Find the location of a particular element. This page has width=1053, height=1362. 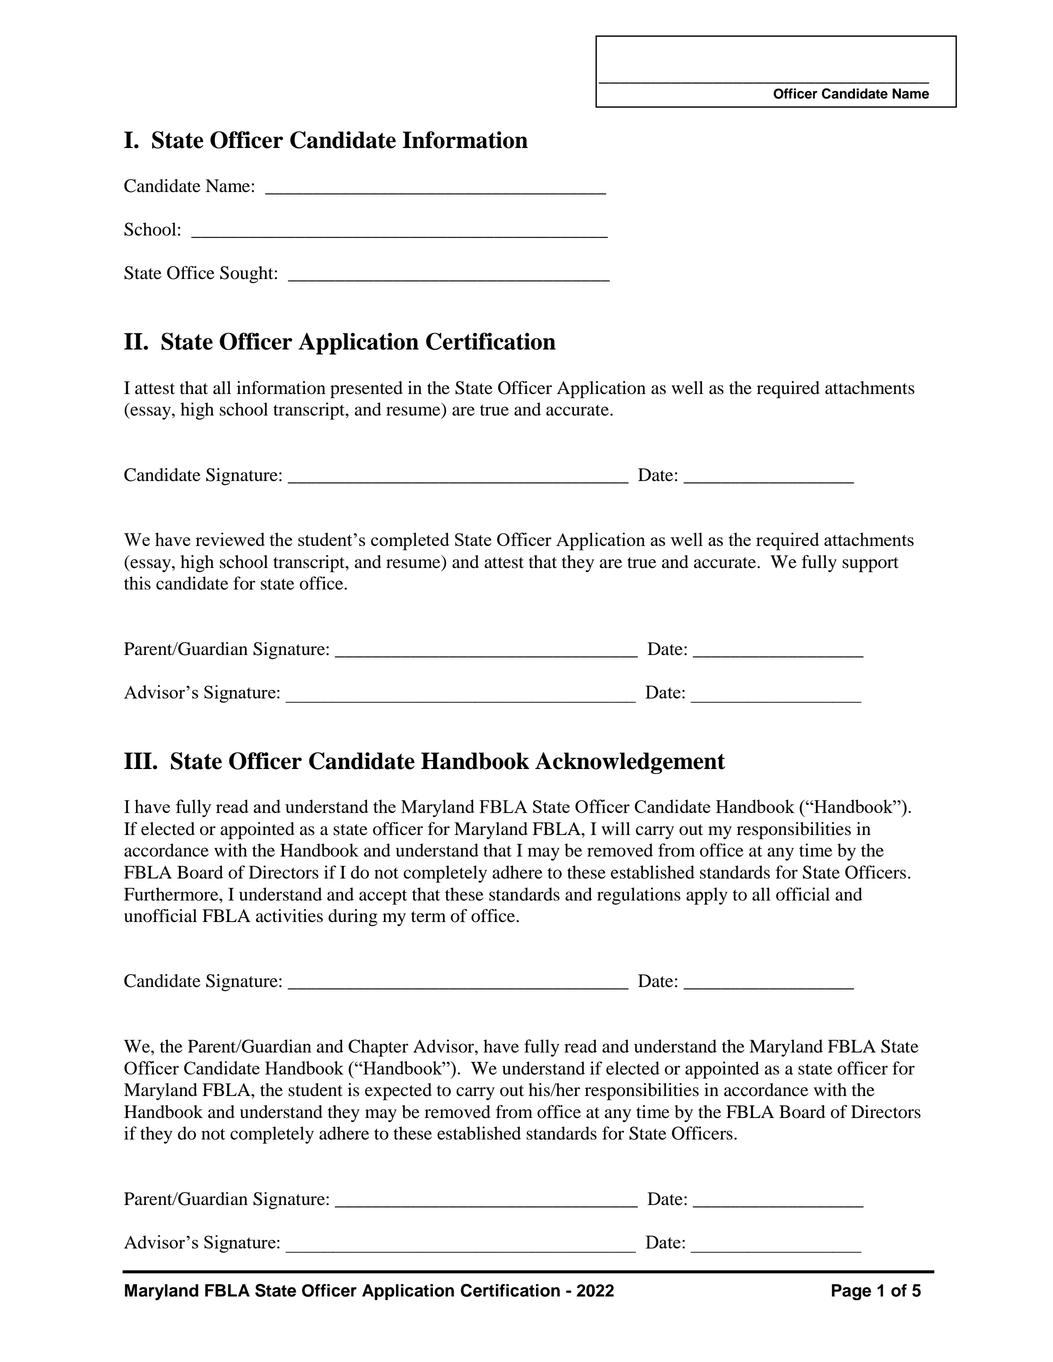

presented is located at coordinates (366, 390).
